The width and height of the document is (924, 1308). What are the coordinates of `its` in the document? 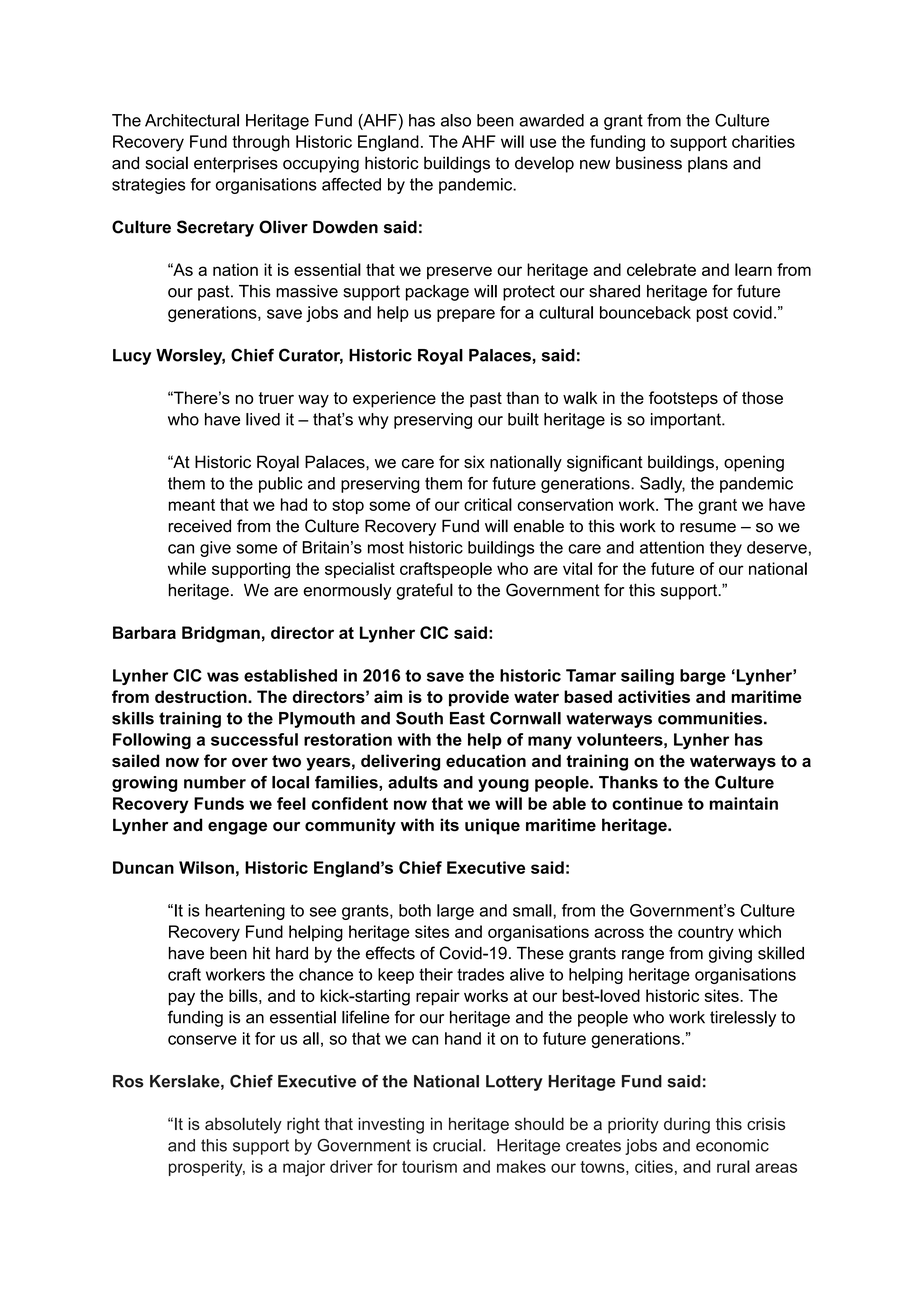 It's located at (449, 824).
